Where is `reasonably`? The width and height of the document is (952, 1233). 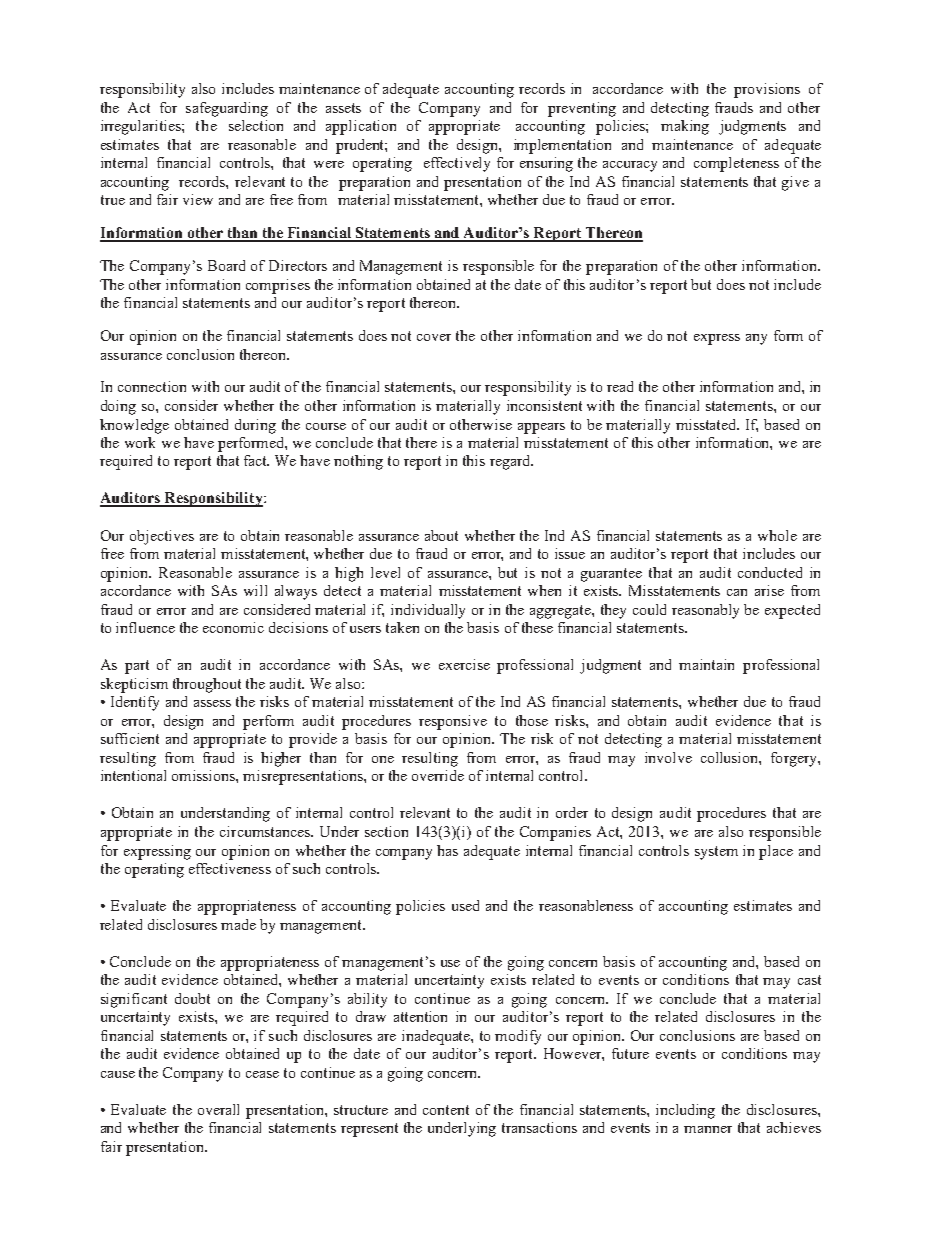 reasonably is located at coordinates (705, 611).
